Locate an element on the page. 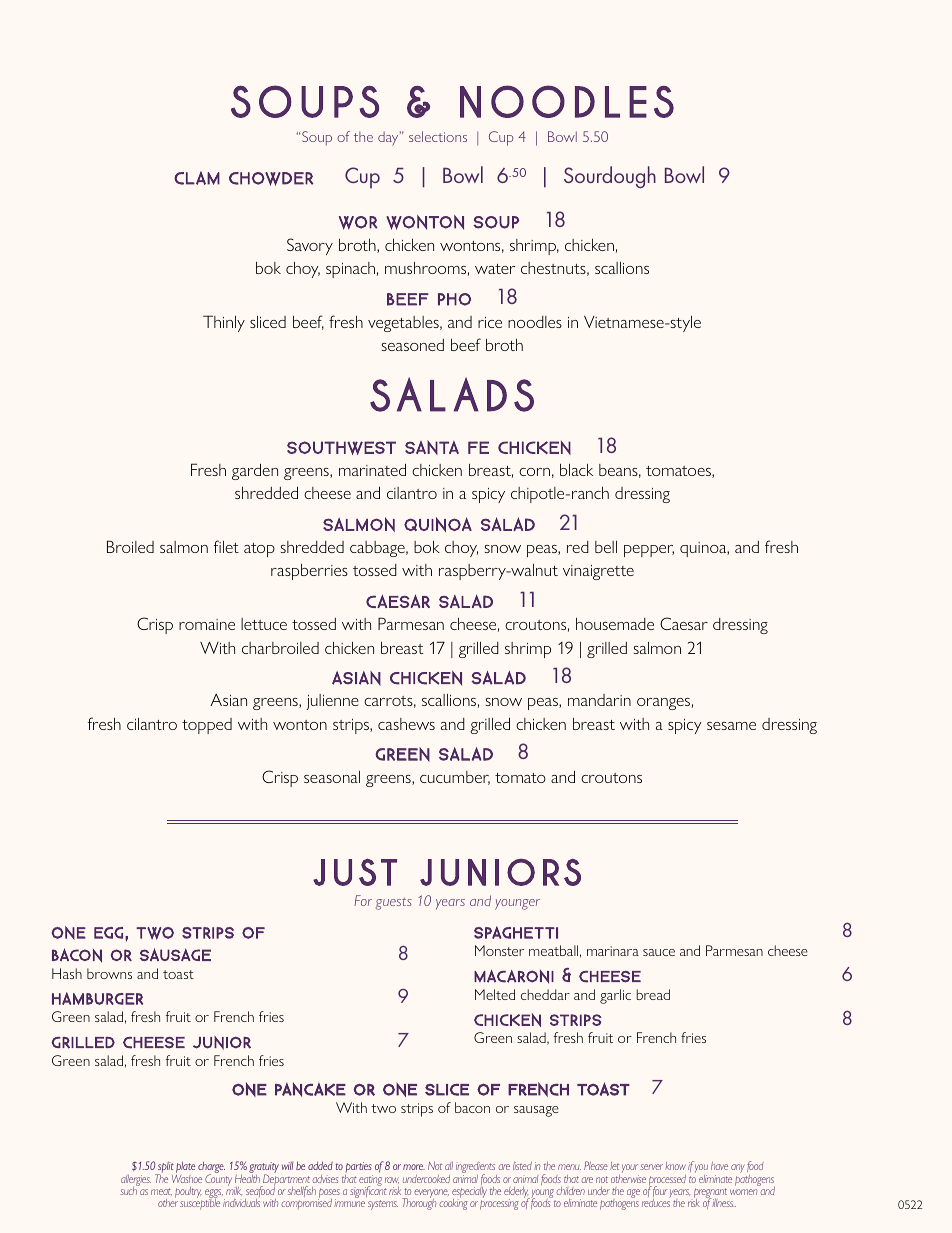  selections is located at coordinates (438, 136).
